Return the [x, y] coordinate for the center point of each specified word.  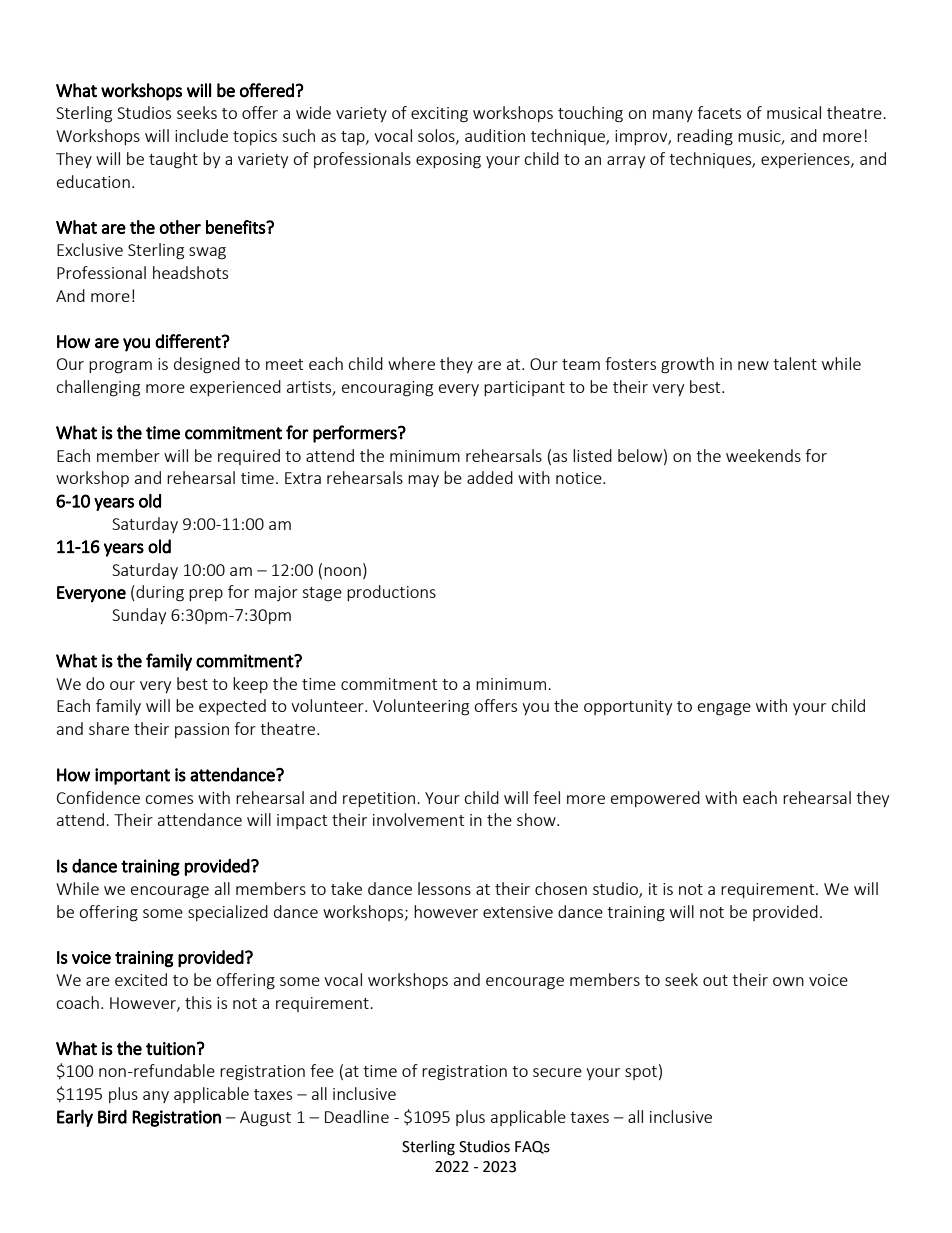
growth [687, 365]
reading [705, 137]
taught [173, 160]
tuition [170, 1049]
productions [391, 593]
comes [169, 799]
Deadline [357, 1116]
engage [724, 709]
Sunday [139, 616]
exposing [448, 161]
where [411, 363]
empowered [655, 799]
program [120, 367]
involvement [418, 819]
